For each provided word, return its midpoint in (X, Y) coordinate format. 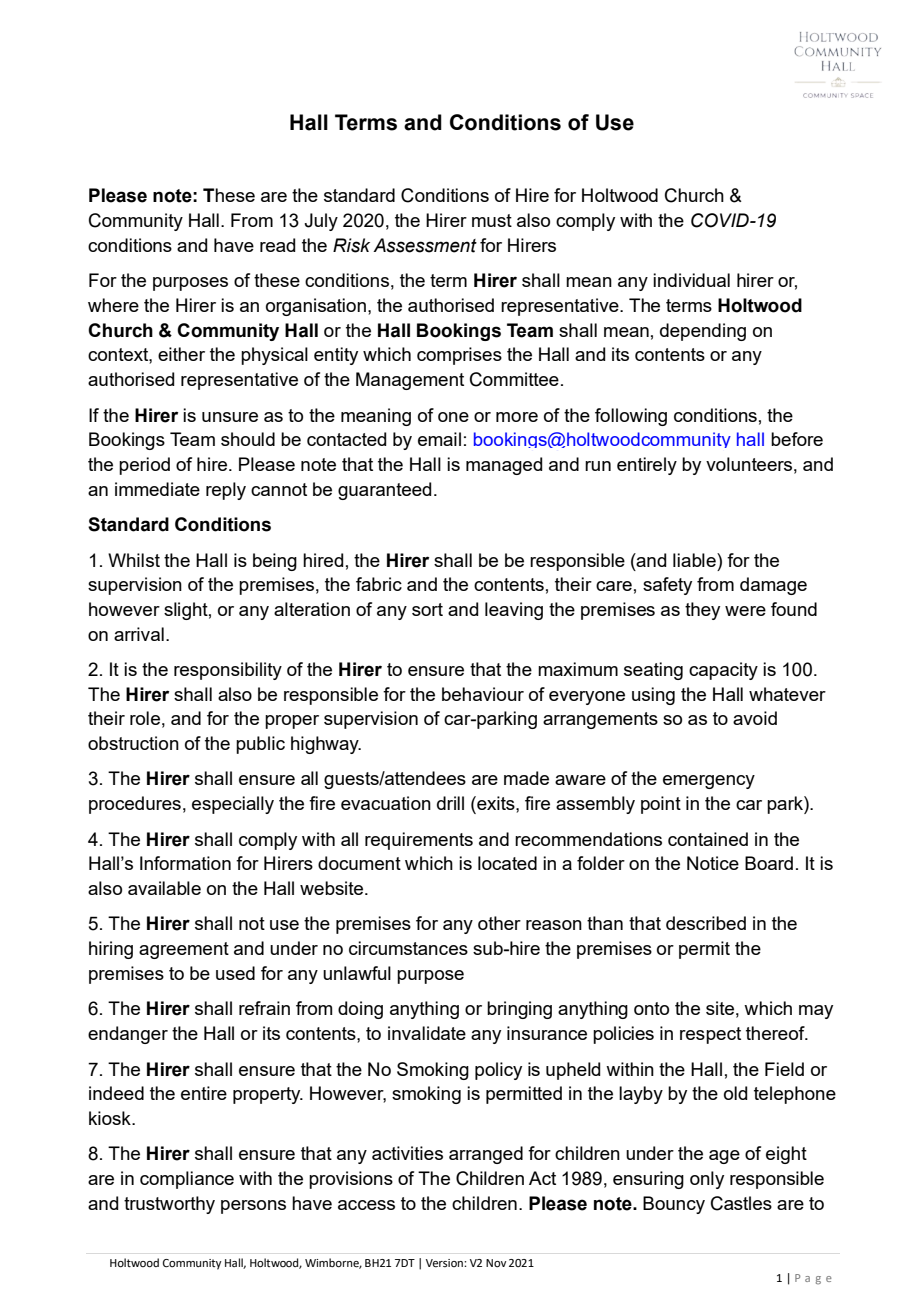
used (235, 973)
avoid (755, 718)
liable (695, 560)
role (145, 718)
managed (504, 466)
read (277, 245)
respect (710, 1035)
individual (691, 280)
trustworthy (169, 1205)
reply (226, 491)
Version (445, 1263)
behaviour (483, 694)
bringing (519, 1010)
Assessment (425, 245)
